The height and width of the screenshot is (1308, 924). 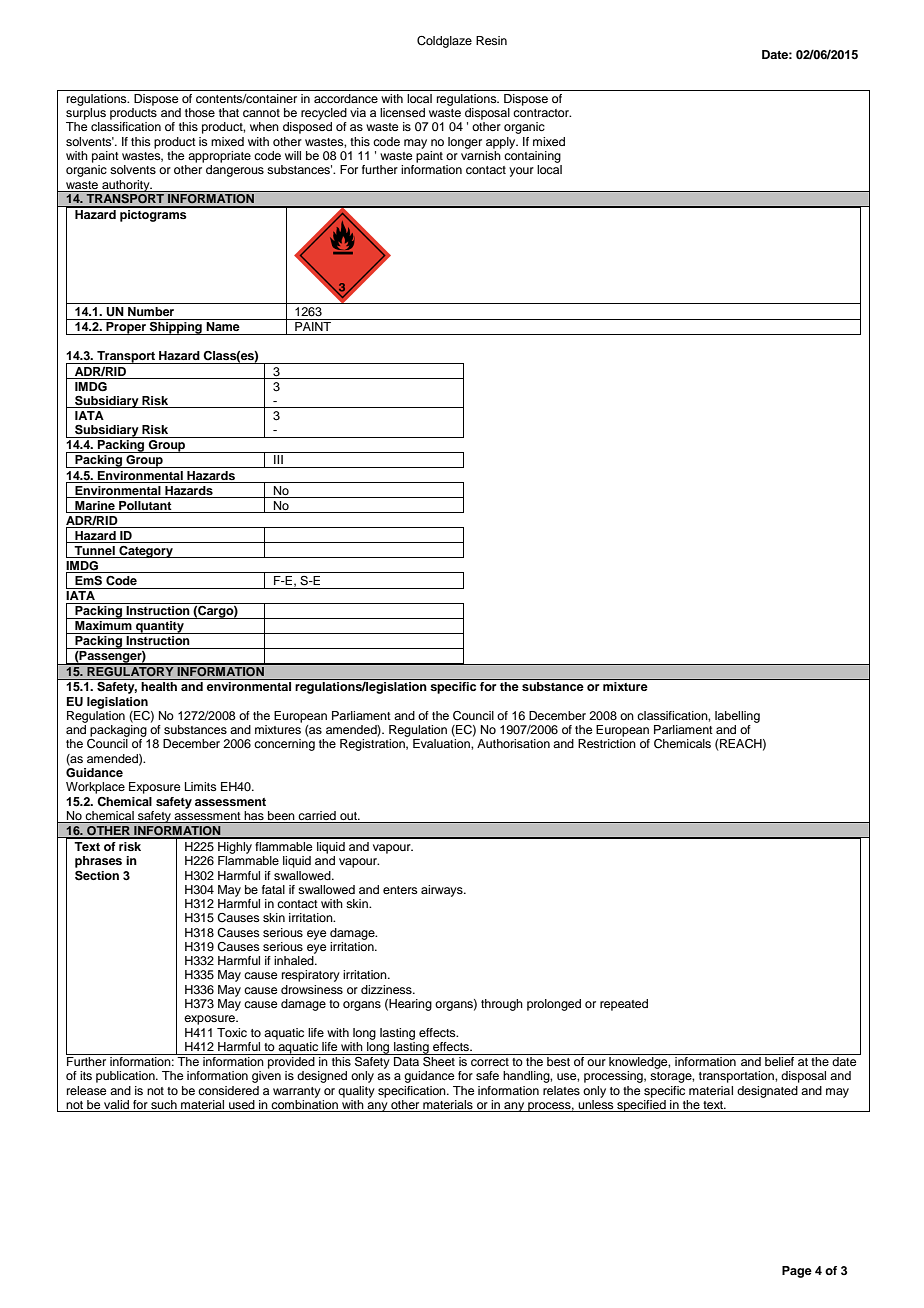 What do you see at coordinates (356, 1092) in the screenshot?
I see `quality` at bounding box center [356, 1092].
